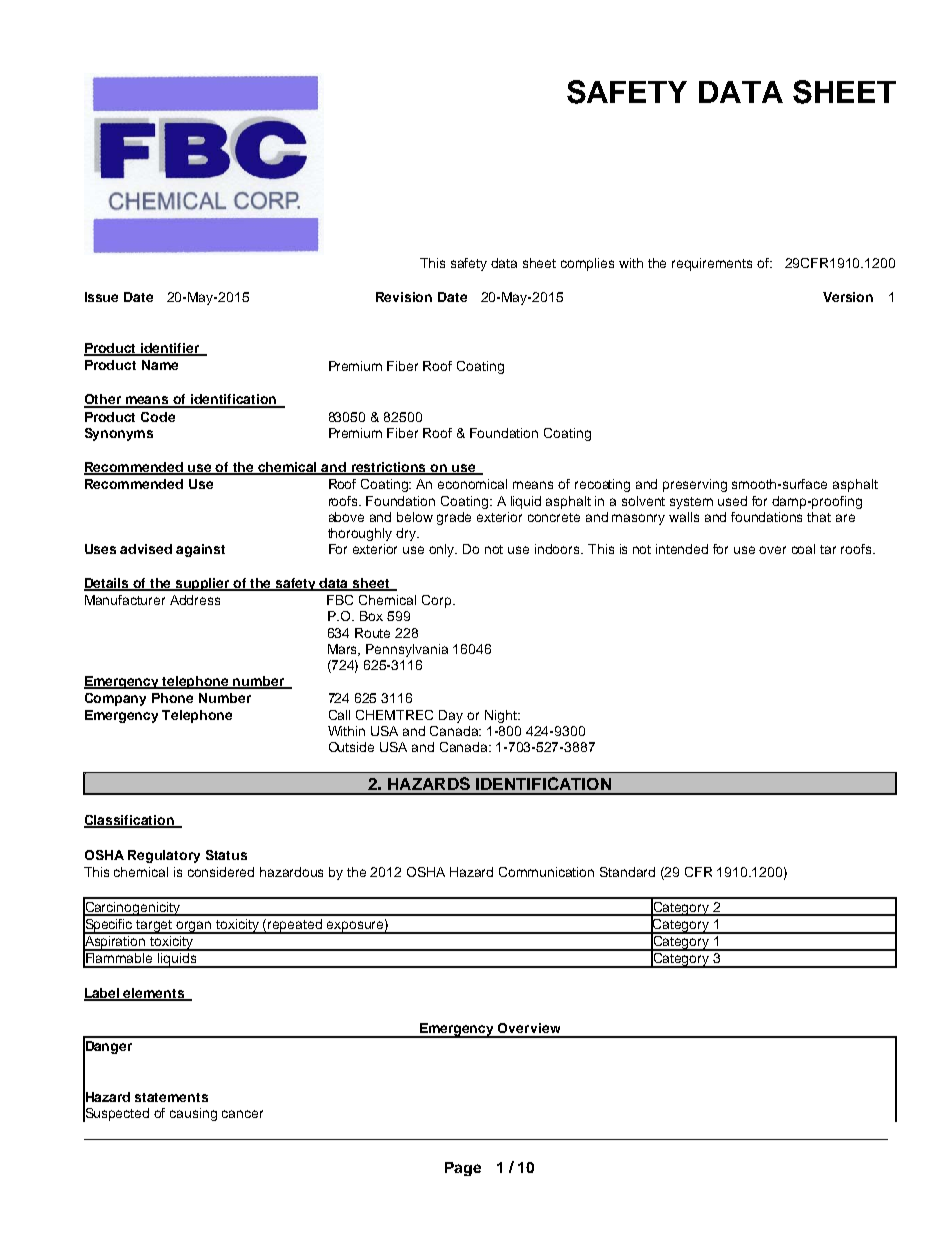  What do you see at coordinates (194, 927) in the screenshot?
I see `organ` at bounding box center [194, 927].
